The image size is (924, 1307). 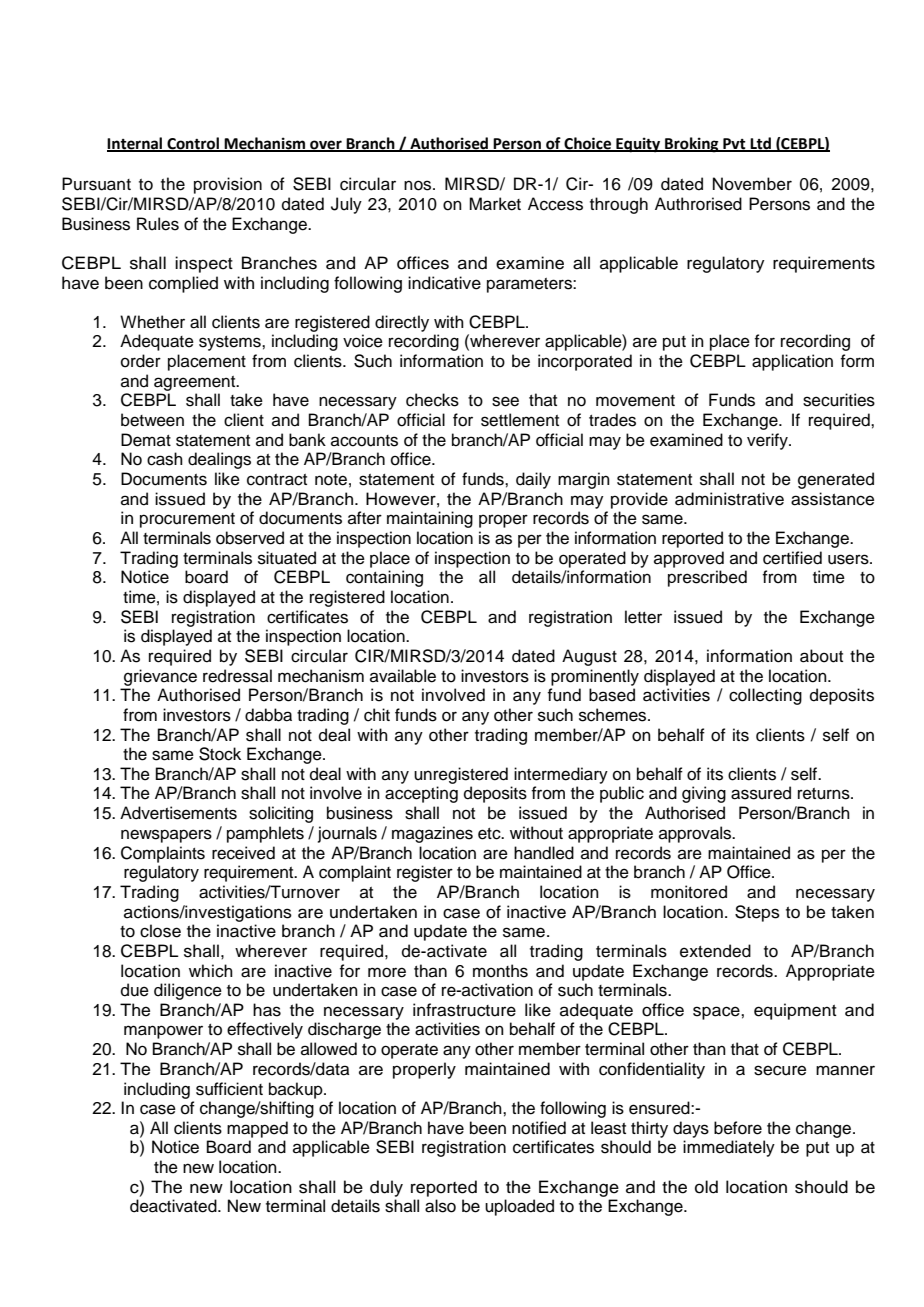 What do you see at coordinates (752, 184) in the page?
I see `November` at bounding box center [752, 184].
